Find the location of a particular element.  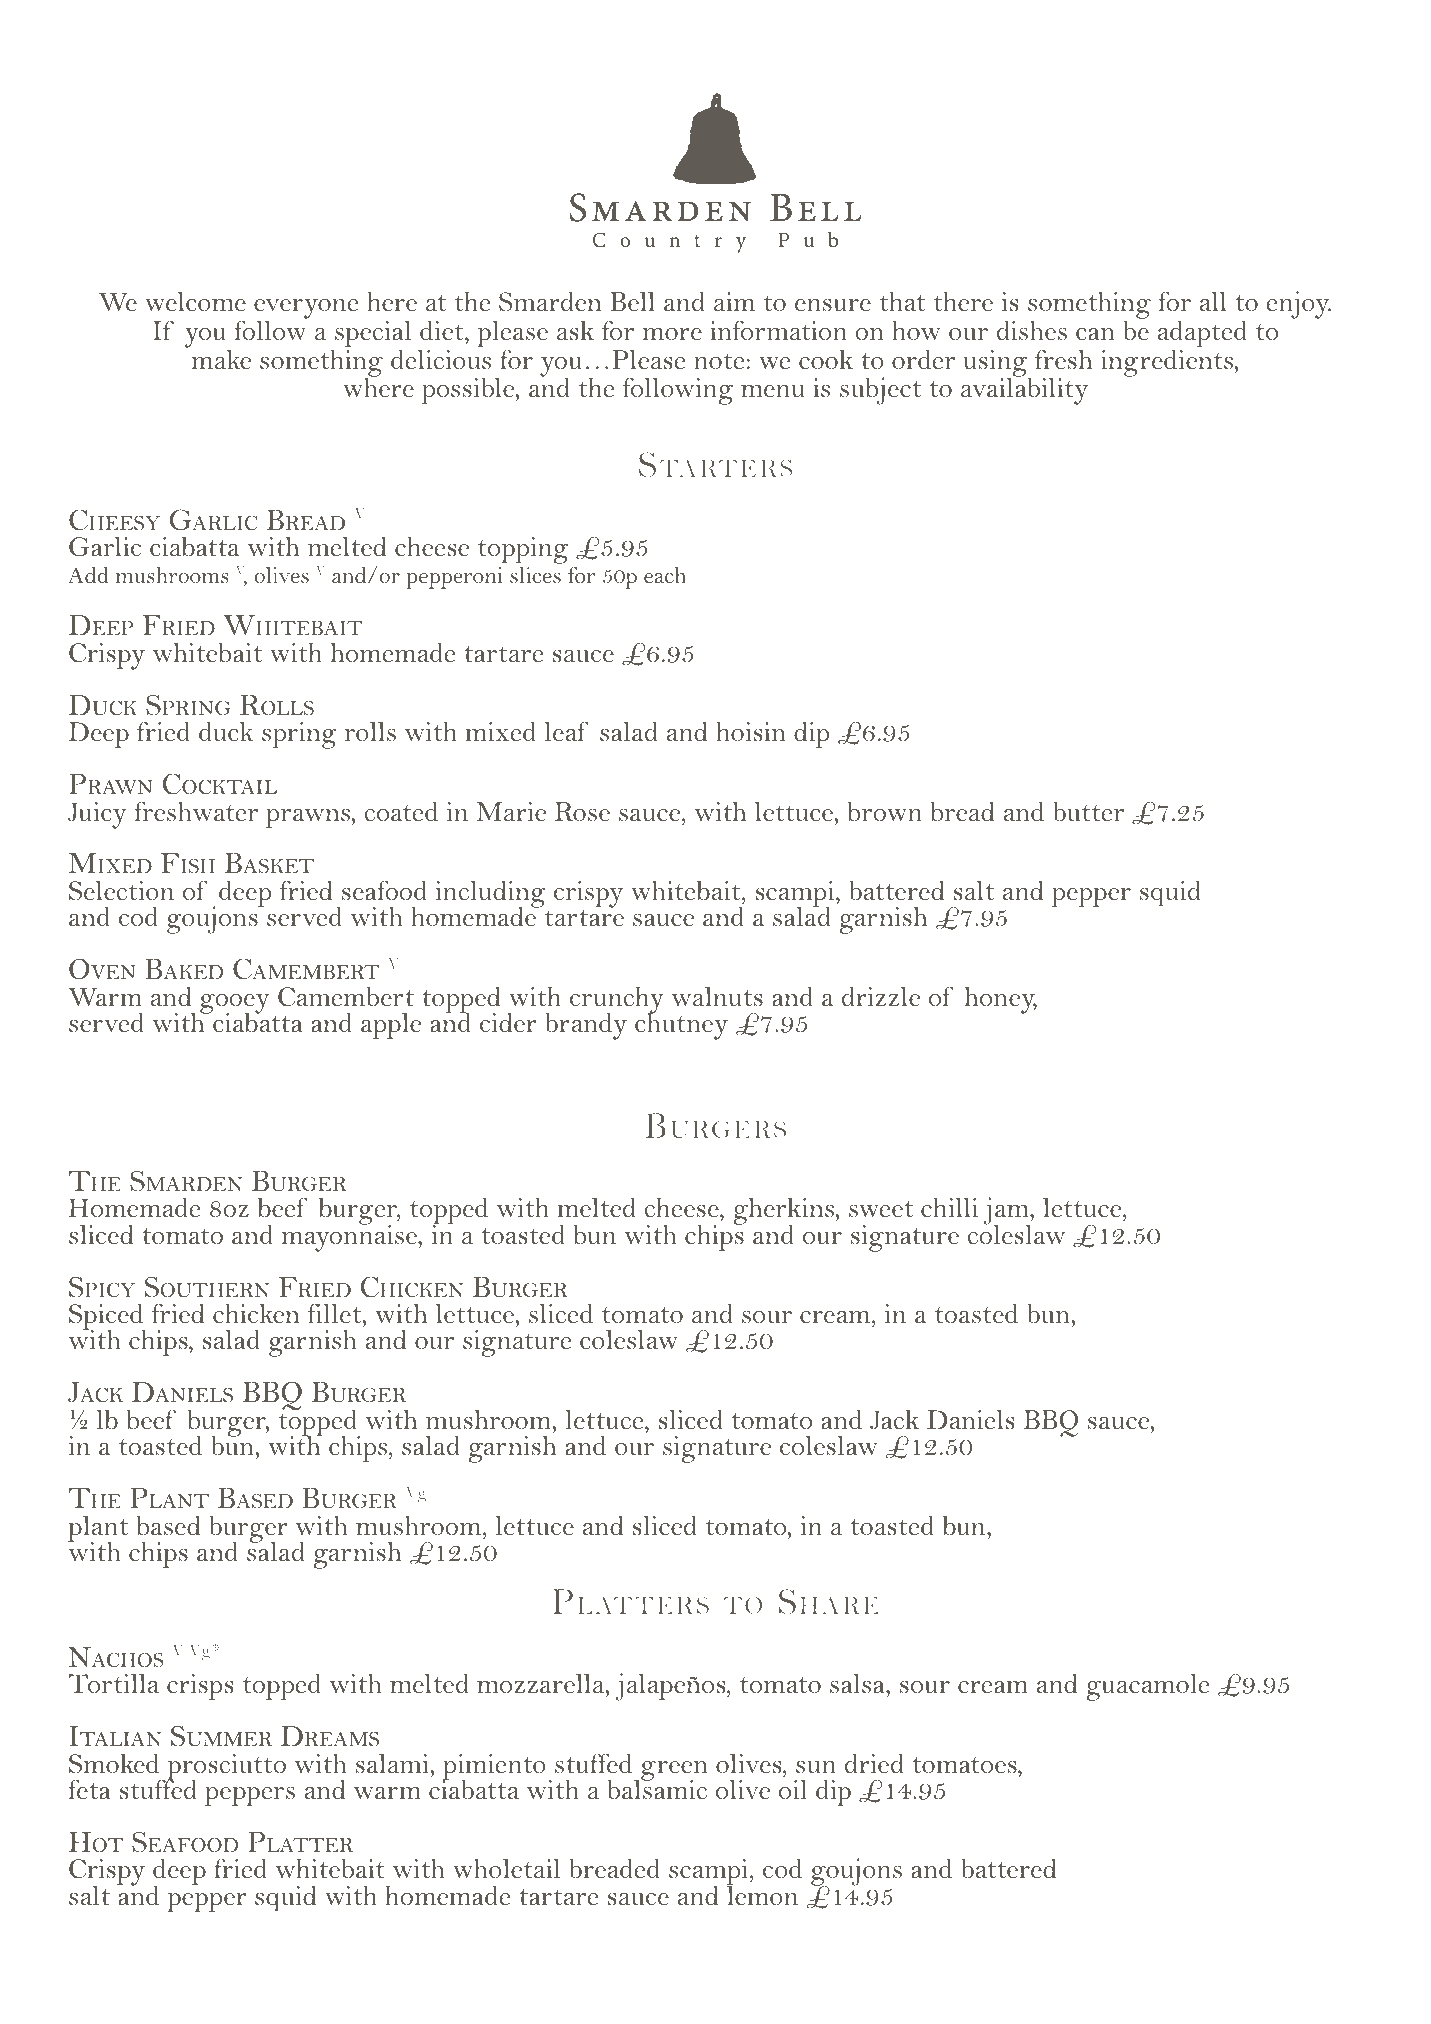

guacamole is located at coordinates (1148, 1687).
